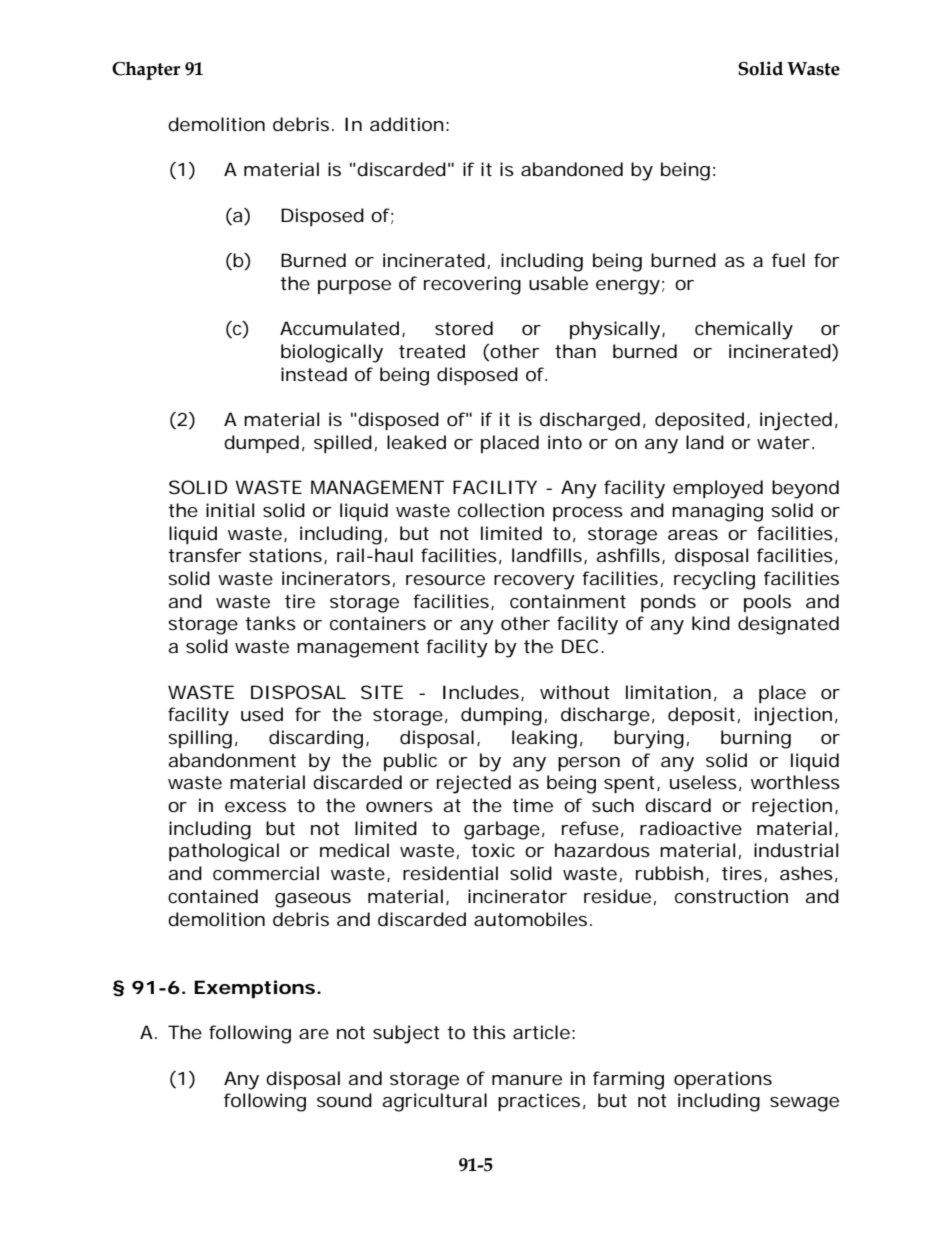 This screenshot has width=952, height=1233. I want to click on resource, so click(445, 580).
